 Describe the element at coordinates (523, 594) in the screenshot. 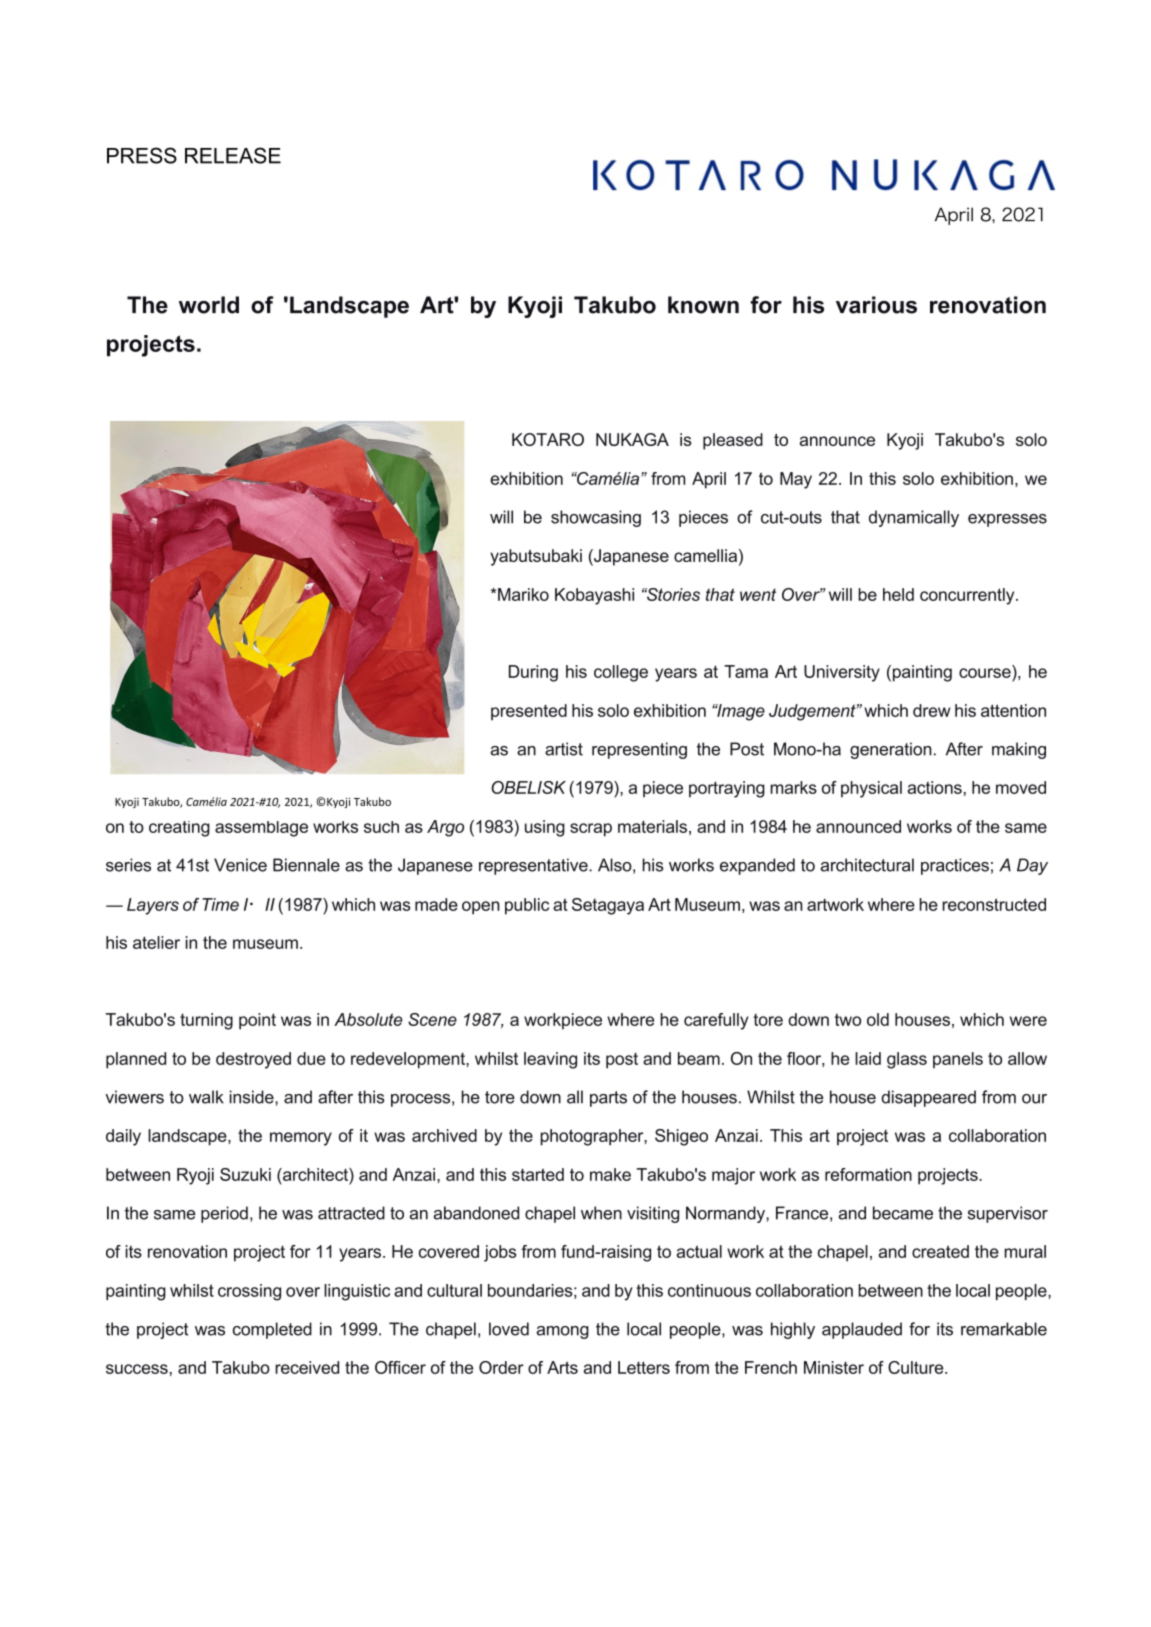

I see `Mariko` at that location.
